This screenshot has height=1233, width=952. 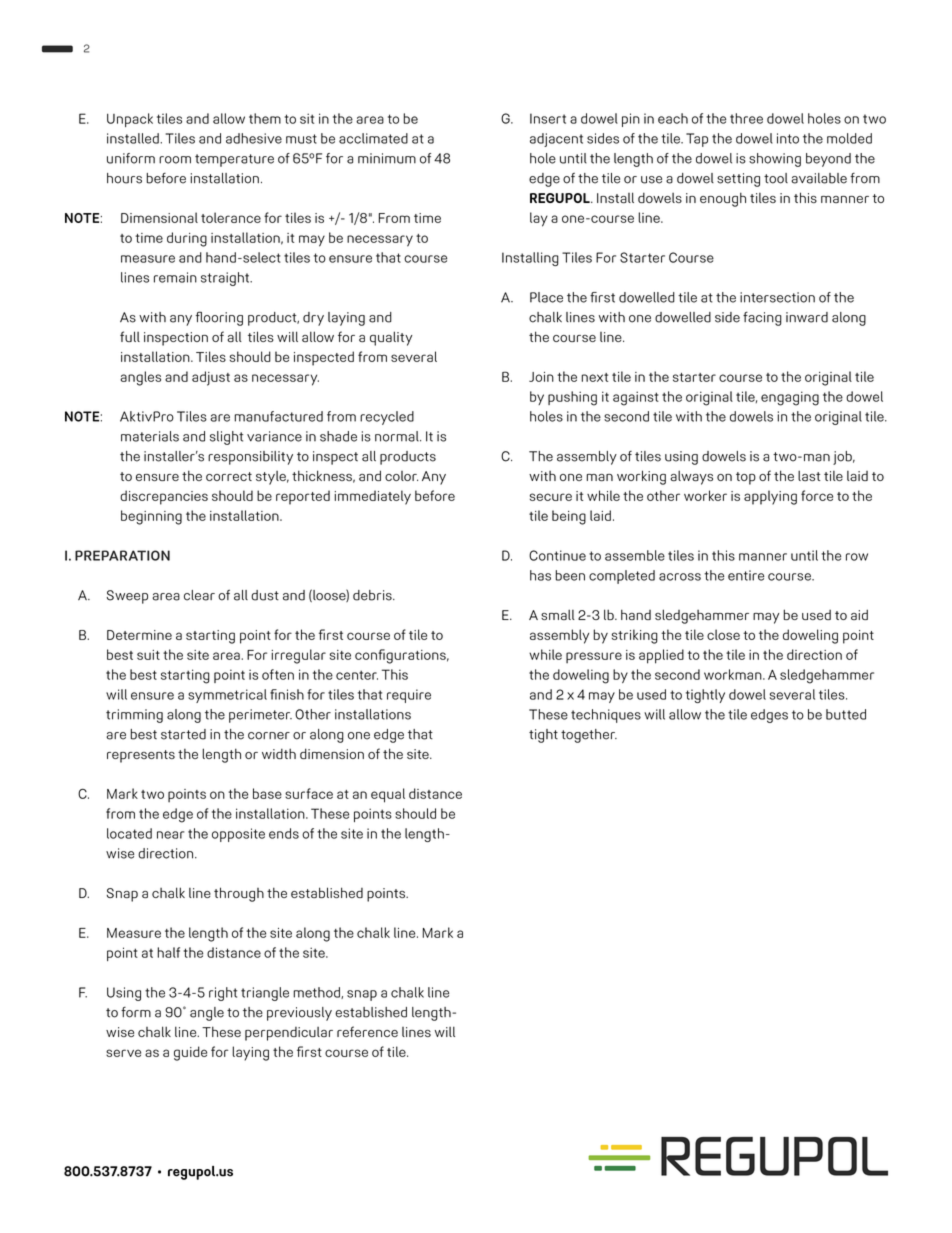 I want to click on reference, so click(x=367, y=1031).
